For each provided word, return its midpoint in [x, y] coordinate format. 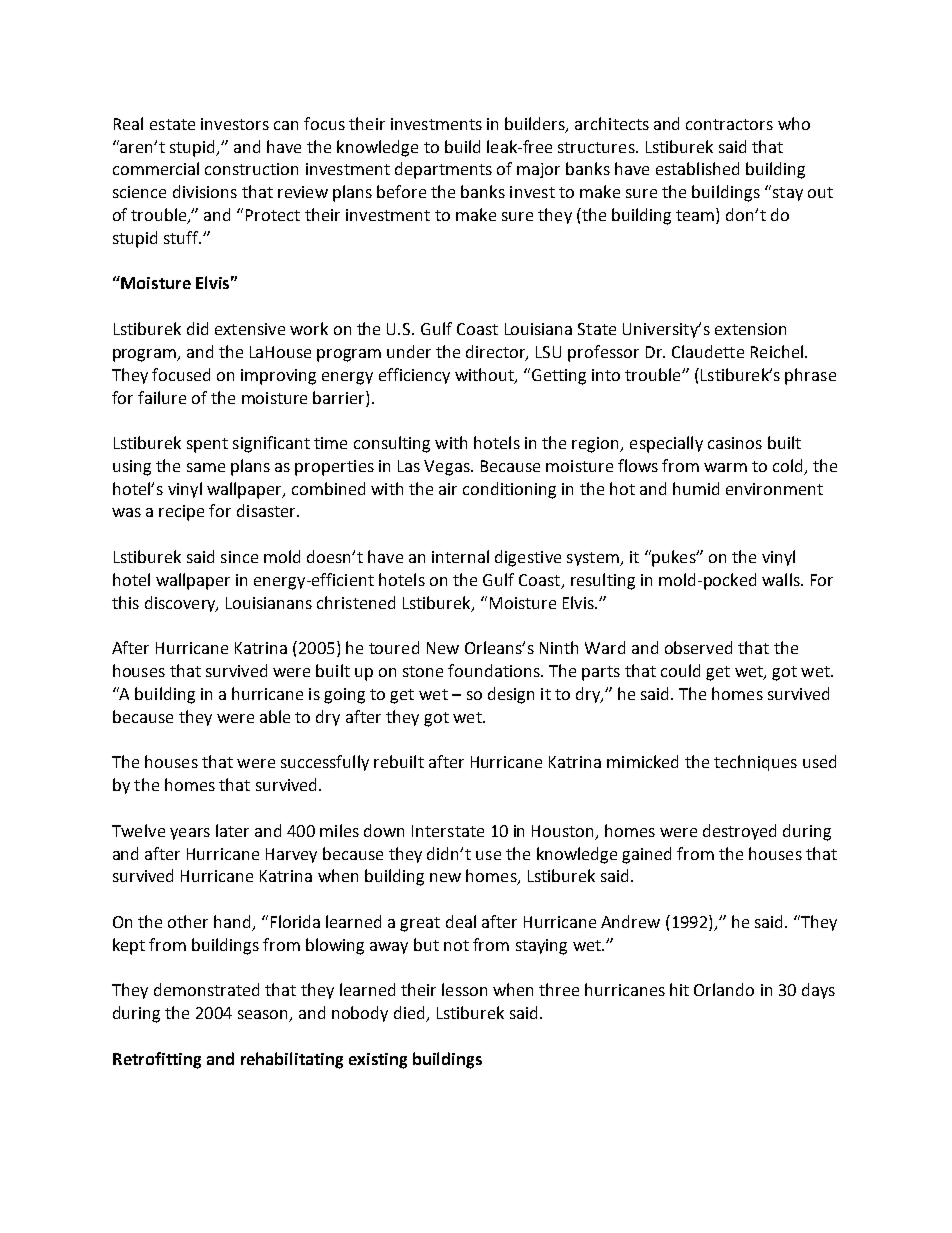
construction [251, 169]
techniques [755, 763]
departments [443, 170]
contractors [729, 124]
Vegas [448, 468]
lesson [464, 989]
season [264, 1016]
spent [207, 445]
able [275, 716]
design [511, 695]
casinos [735, 443]
